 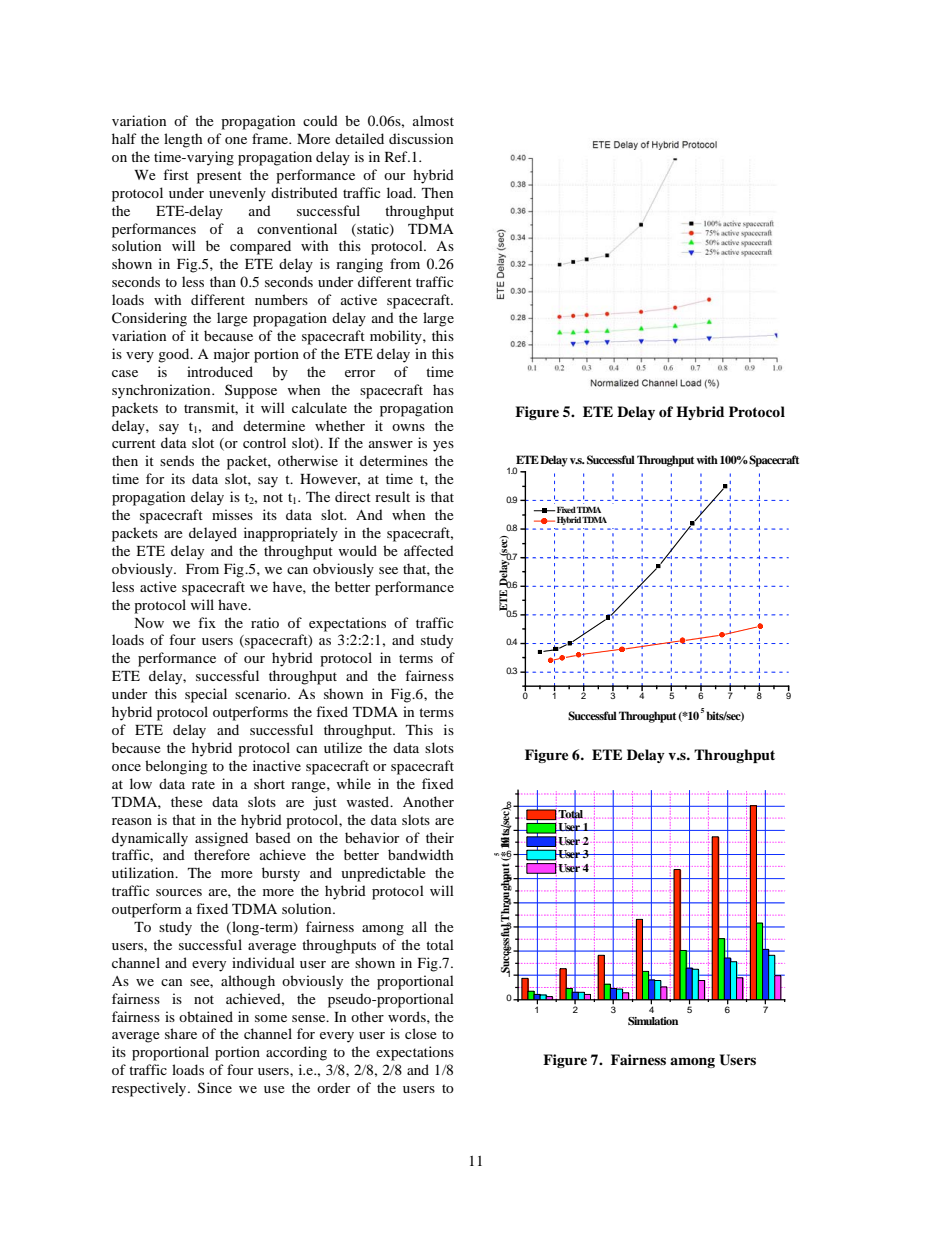 I want to click on these, so click(x=187, y=801).
